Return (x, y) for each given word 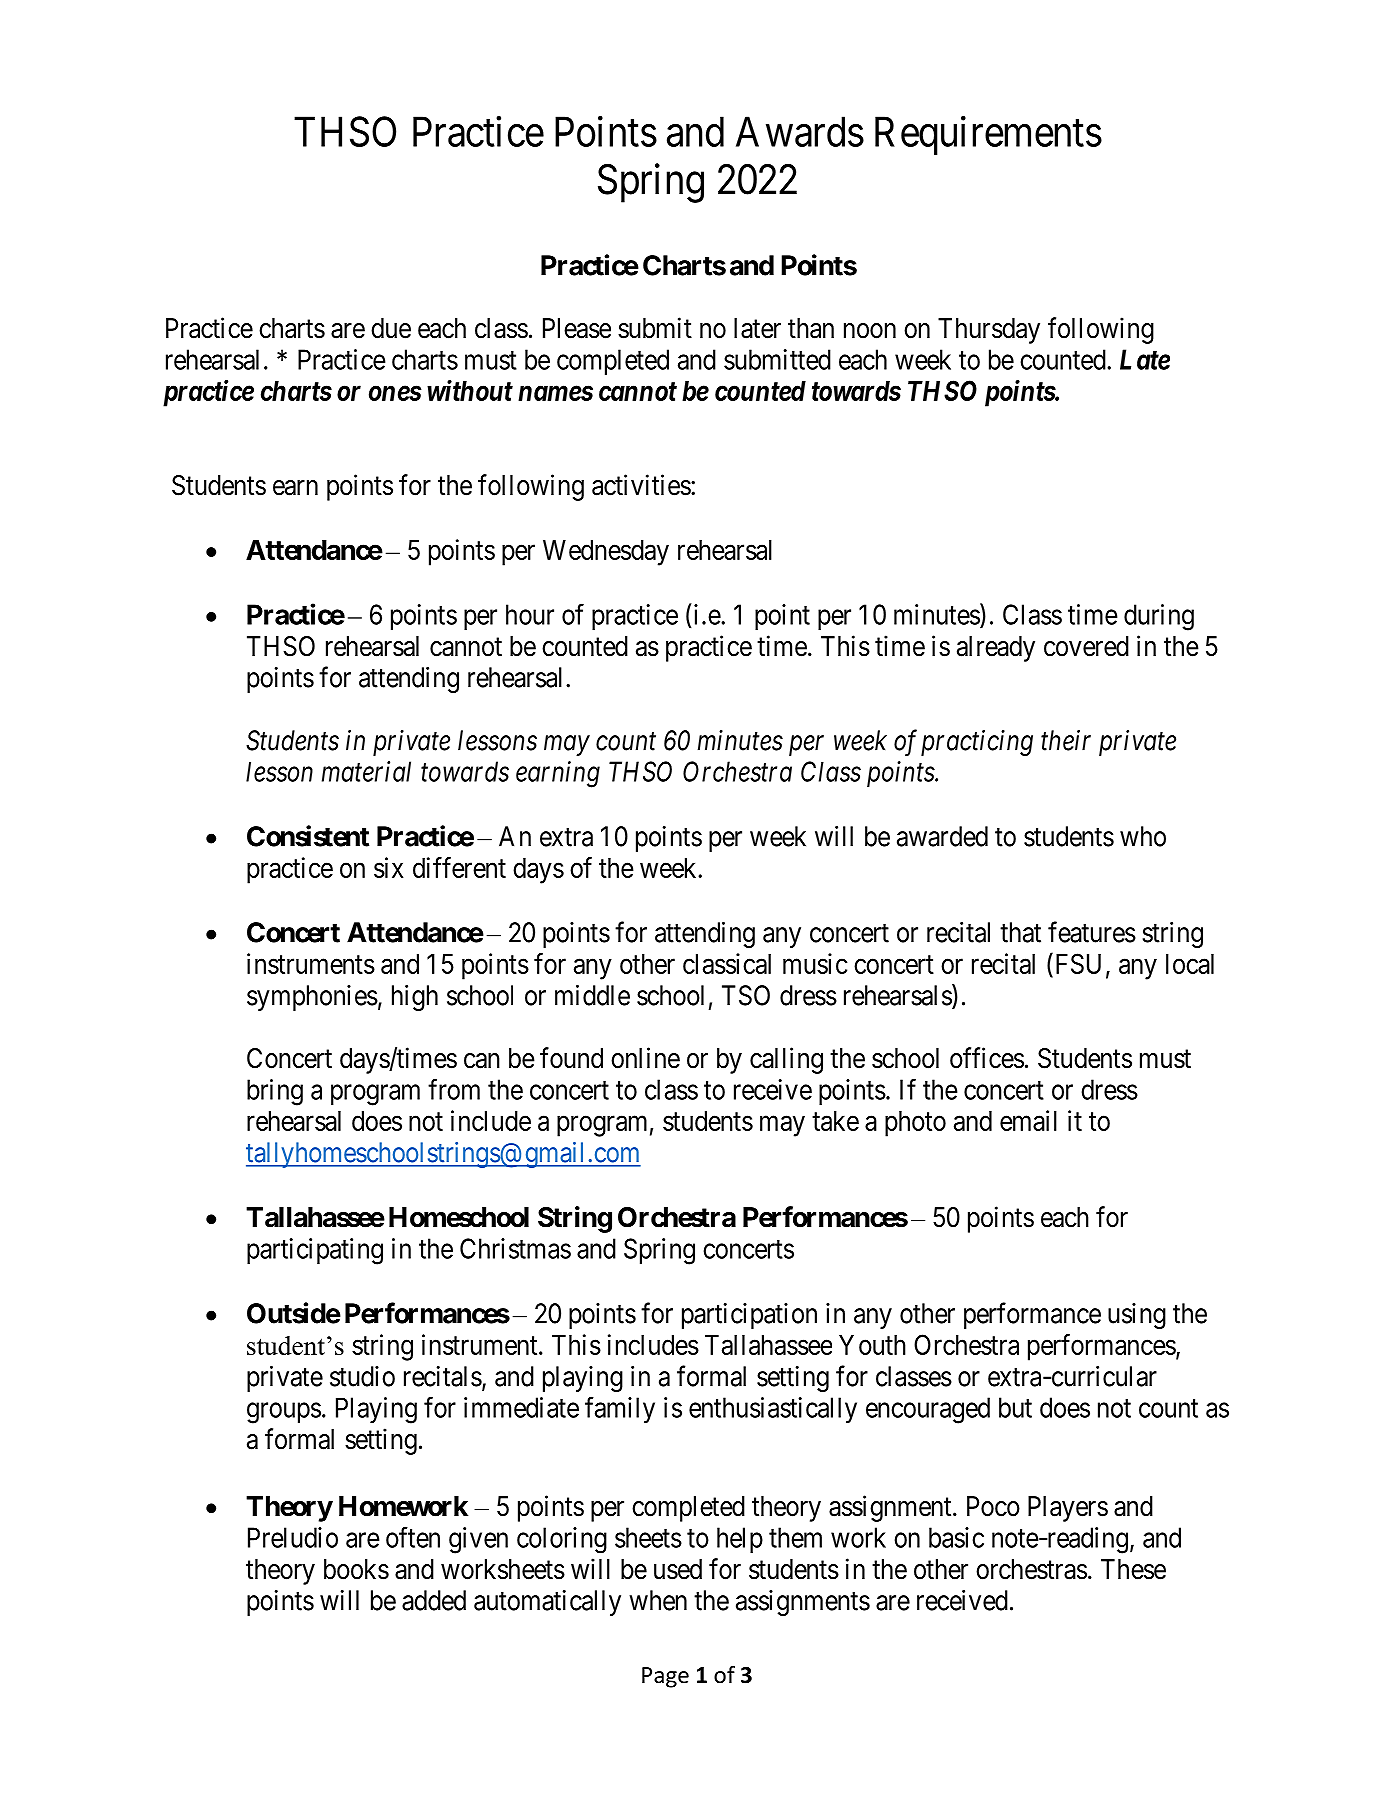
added (434, 1600)
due (391, 328)
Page (665, 1677)
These (1133, 1569)
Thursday (989, 331)
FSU (1076, 965)
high (415, 998)
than (811, 328)
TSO (746, 995)
